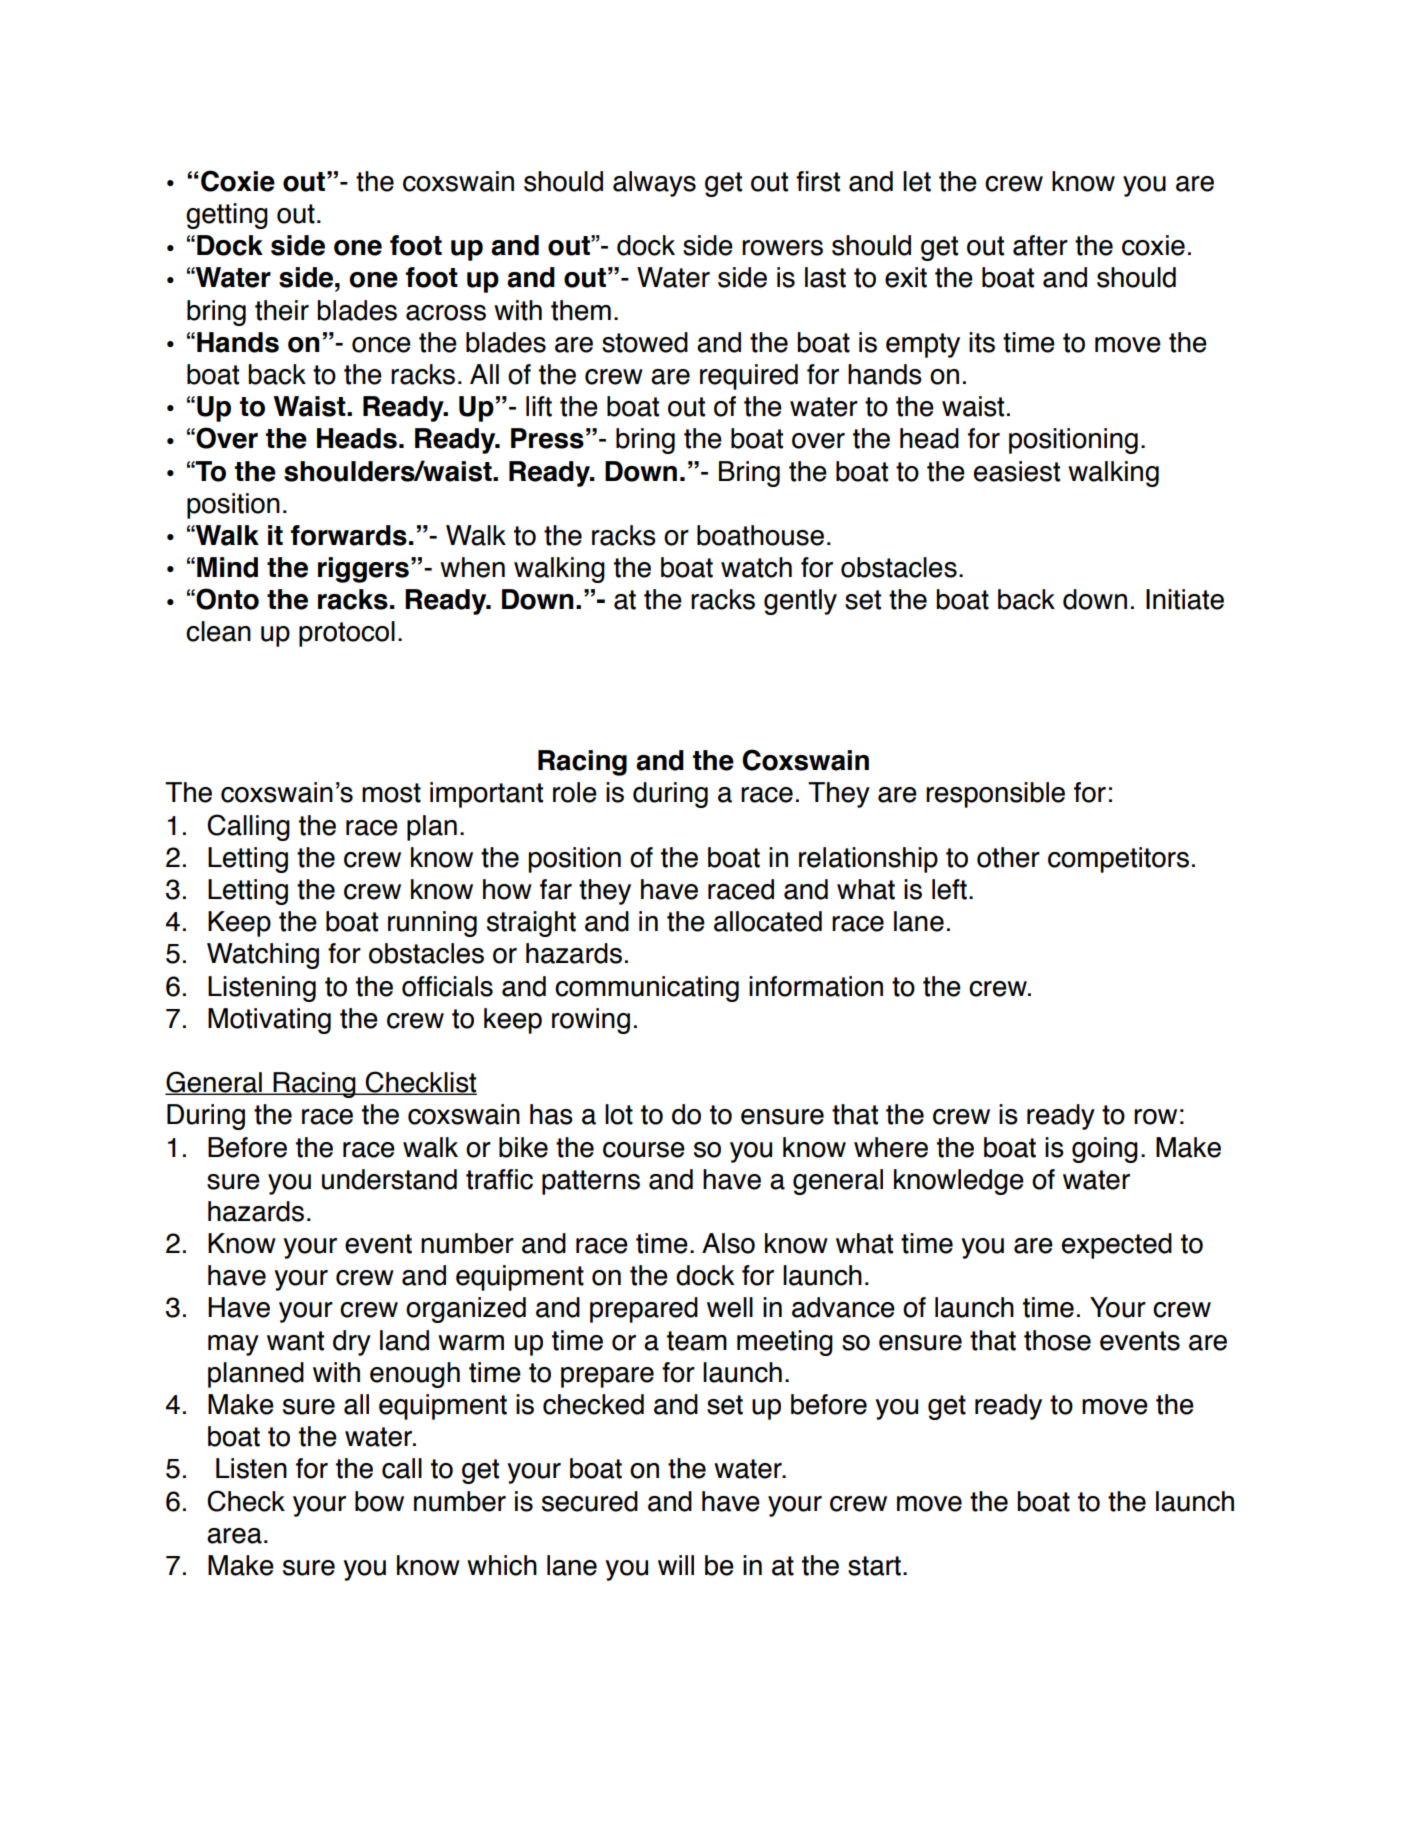 This screenshot has height=1821, width=1407. What do you see at coordinates (379, 1501) in the screenshot?
I see `bow` at bounding box center [379, 1501].
